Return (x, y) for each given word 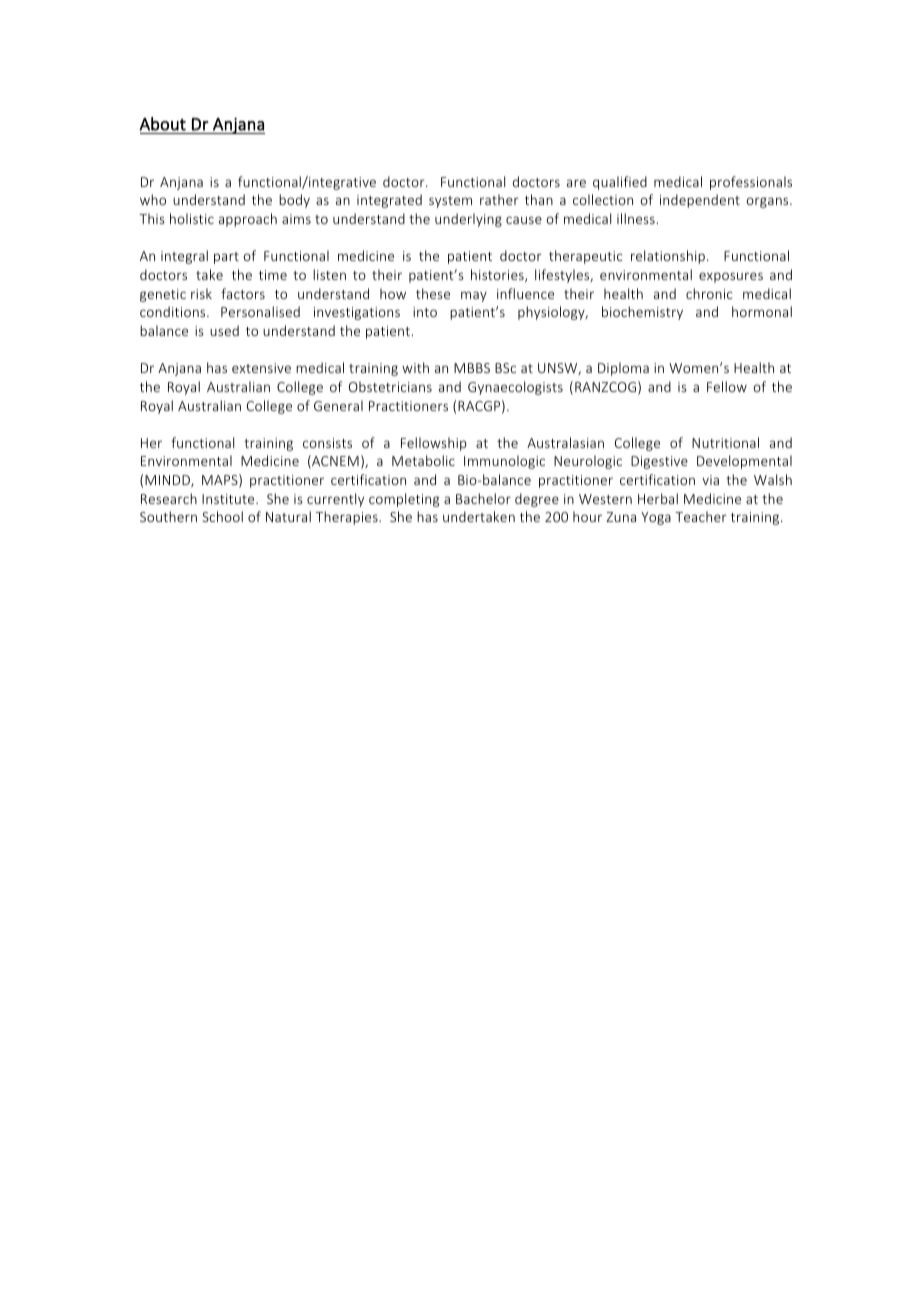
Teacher (701, 516)
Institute (229, 499)
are (576, 183)
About (162, 124)
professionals (751, 183)
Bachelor (483, 498)
